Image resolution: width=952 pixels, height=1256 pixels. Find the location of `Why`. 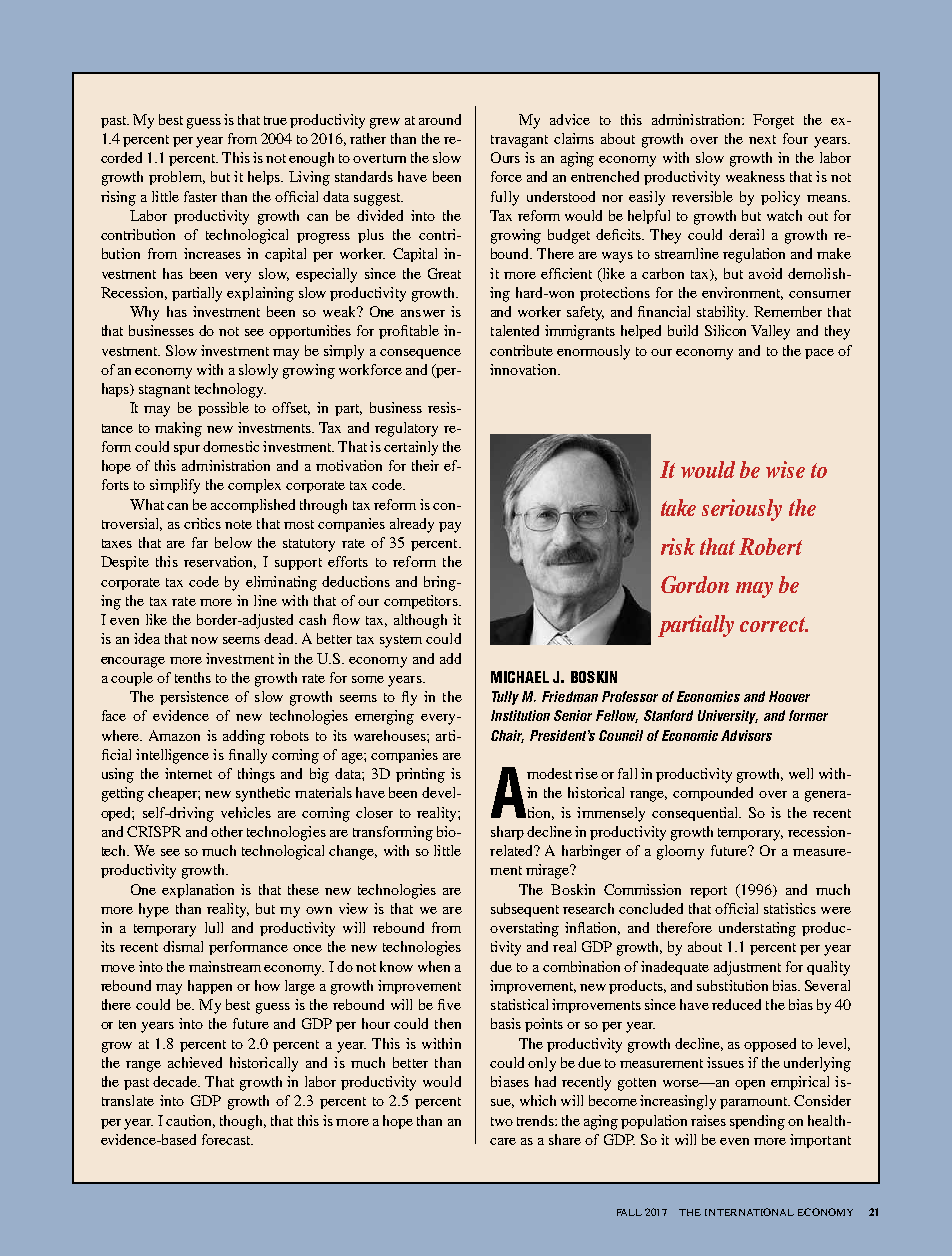

Why is located at coordinates (144, 313).
